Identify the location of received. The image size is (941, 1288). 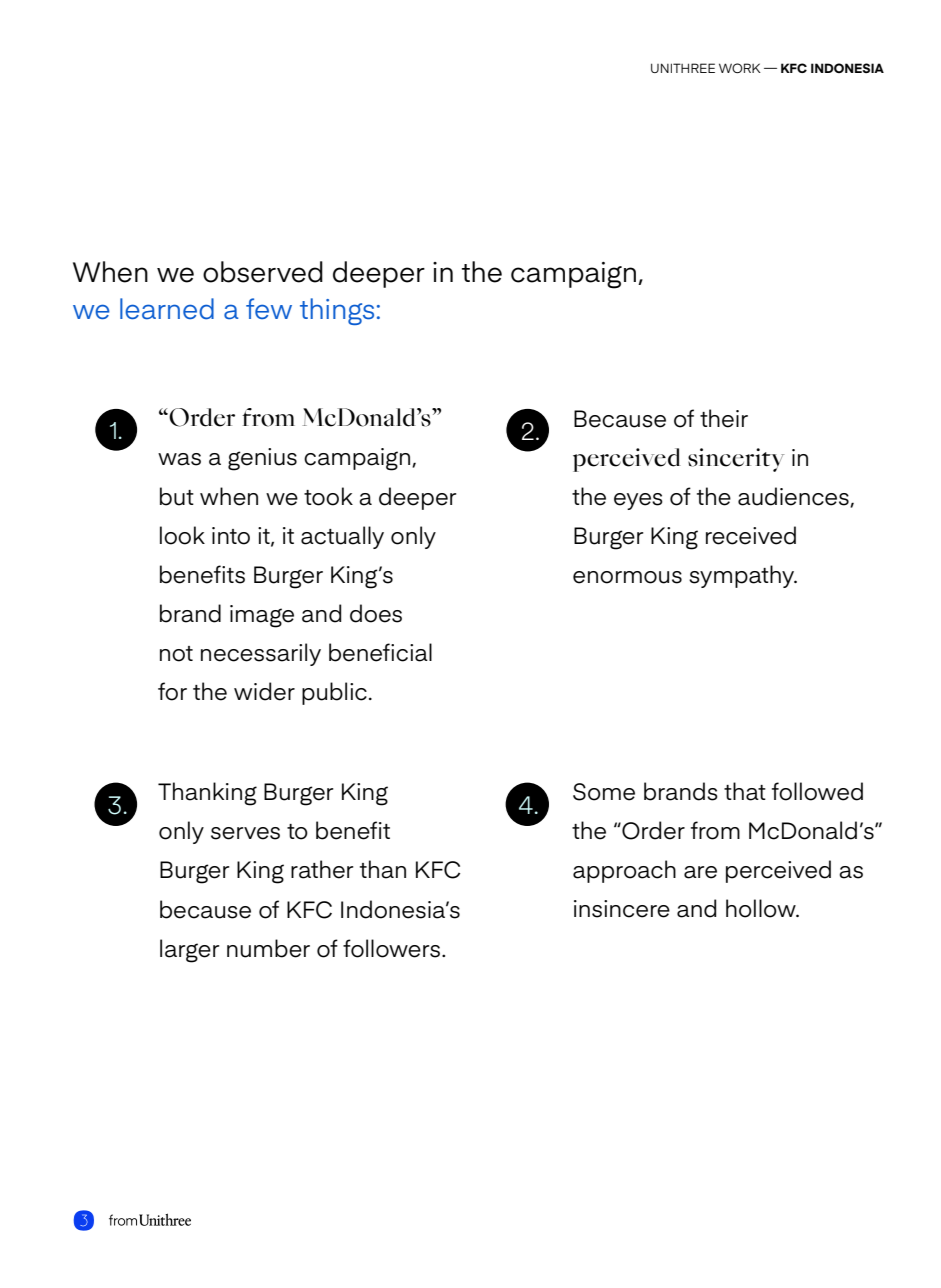
(751, 535).
